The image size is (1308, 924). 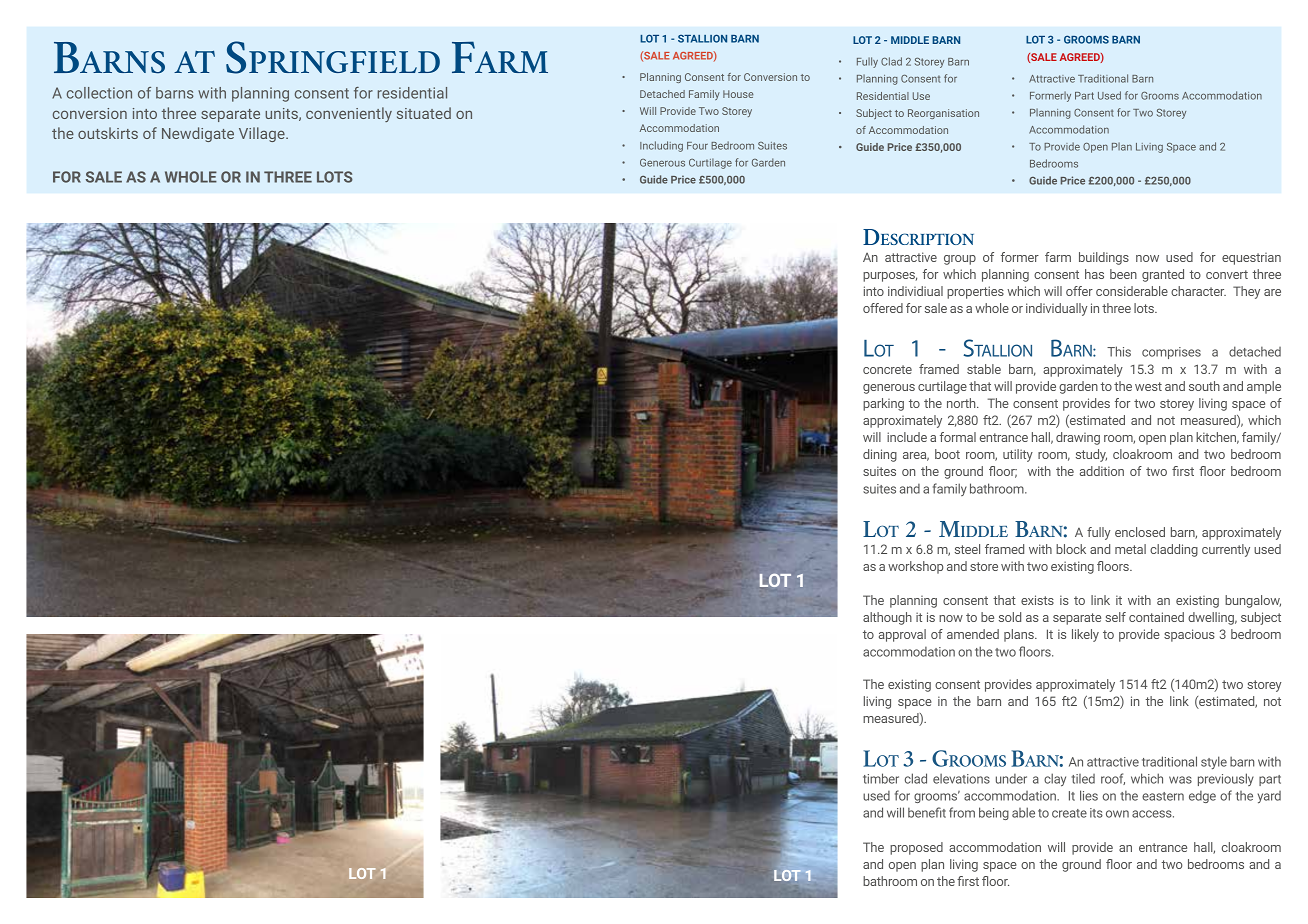 What do you see at coordinates (943, 114) in the screenshot?
I see `Reorganisation` at bounding box center [943, 114].
